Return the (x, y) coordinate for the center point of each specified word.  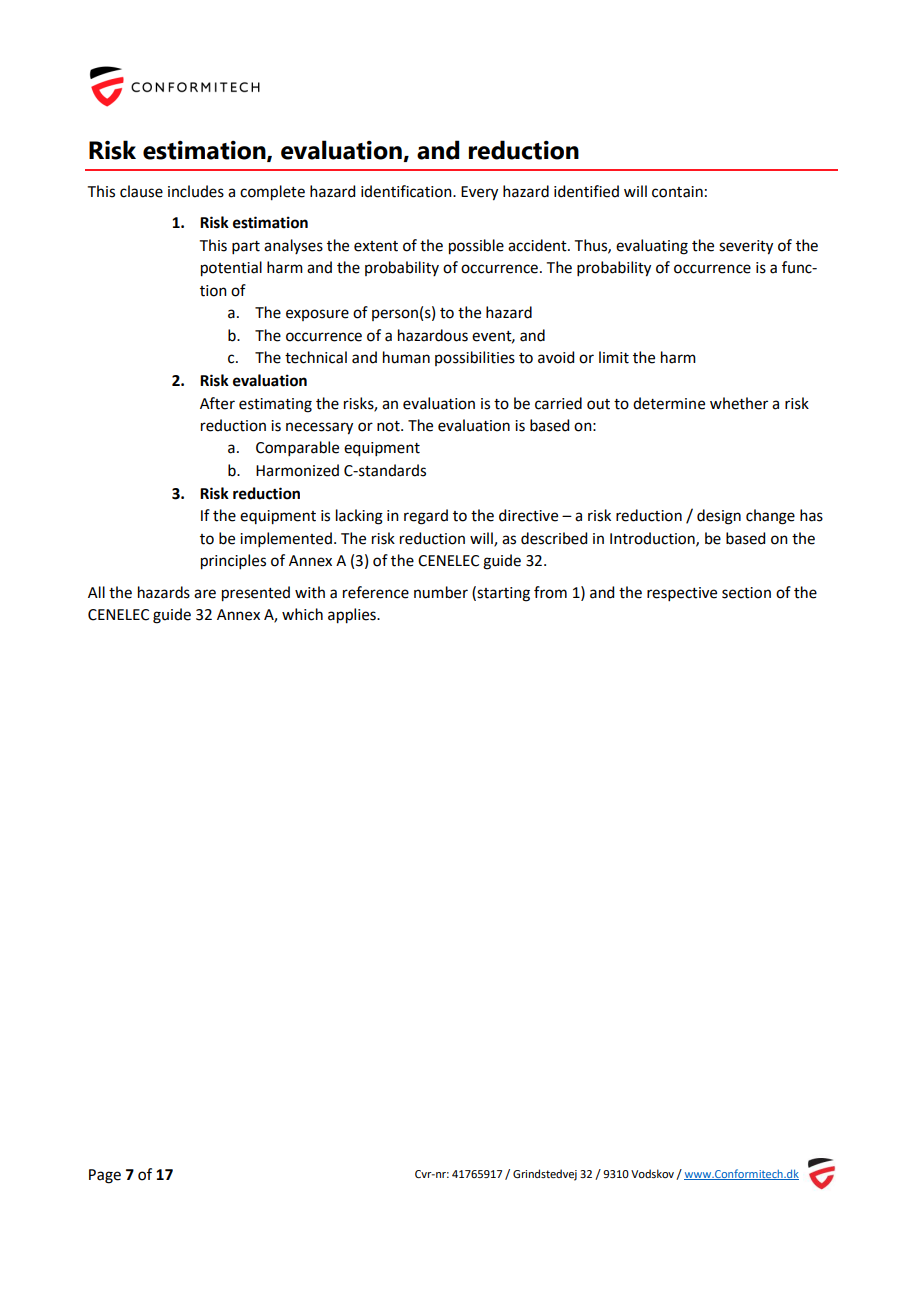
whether (739, 403)
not (389, 426)
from (550, 592)
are (205, 594)
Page (105, 1176)
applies (353, 616)
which (302, 614)
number (441, 592)
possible (476, 247)
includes (196, 191)
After (217, 403)
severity (746, 247)
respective (682, 594)
